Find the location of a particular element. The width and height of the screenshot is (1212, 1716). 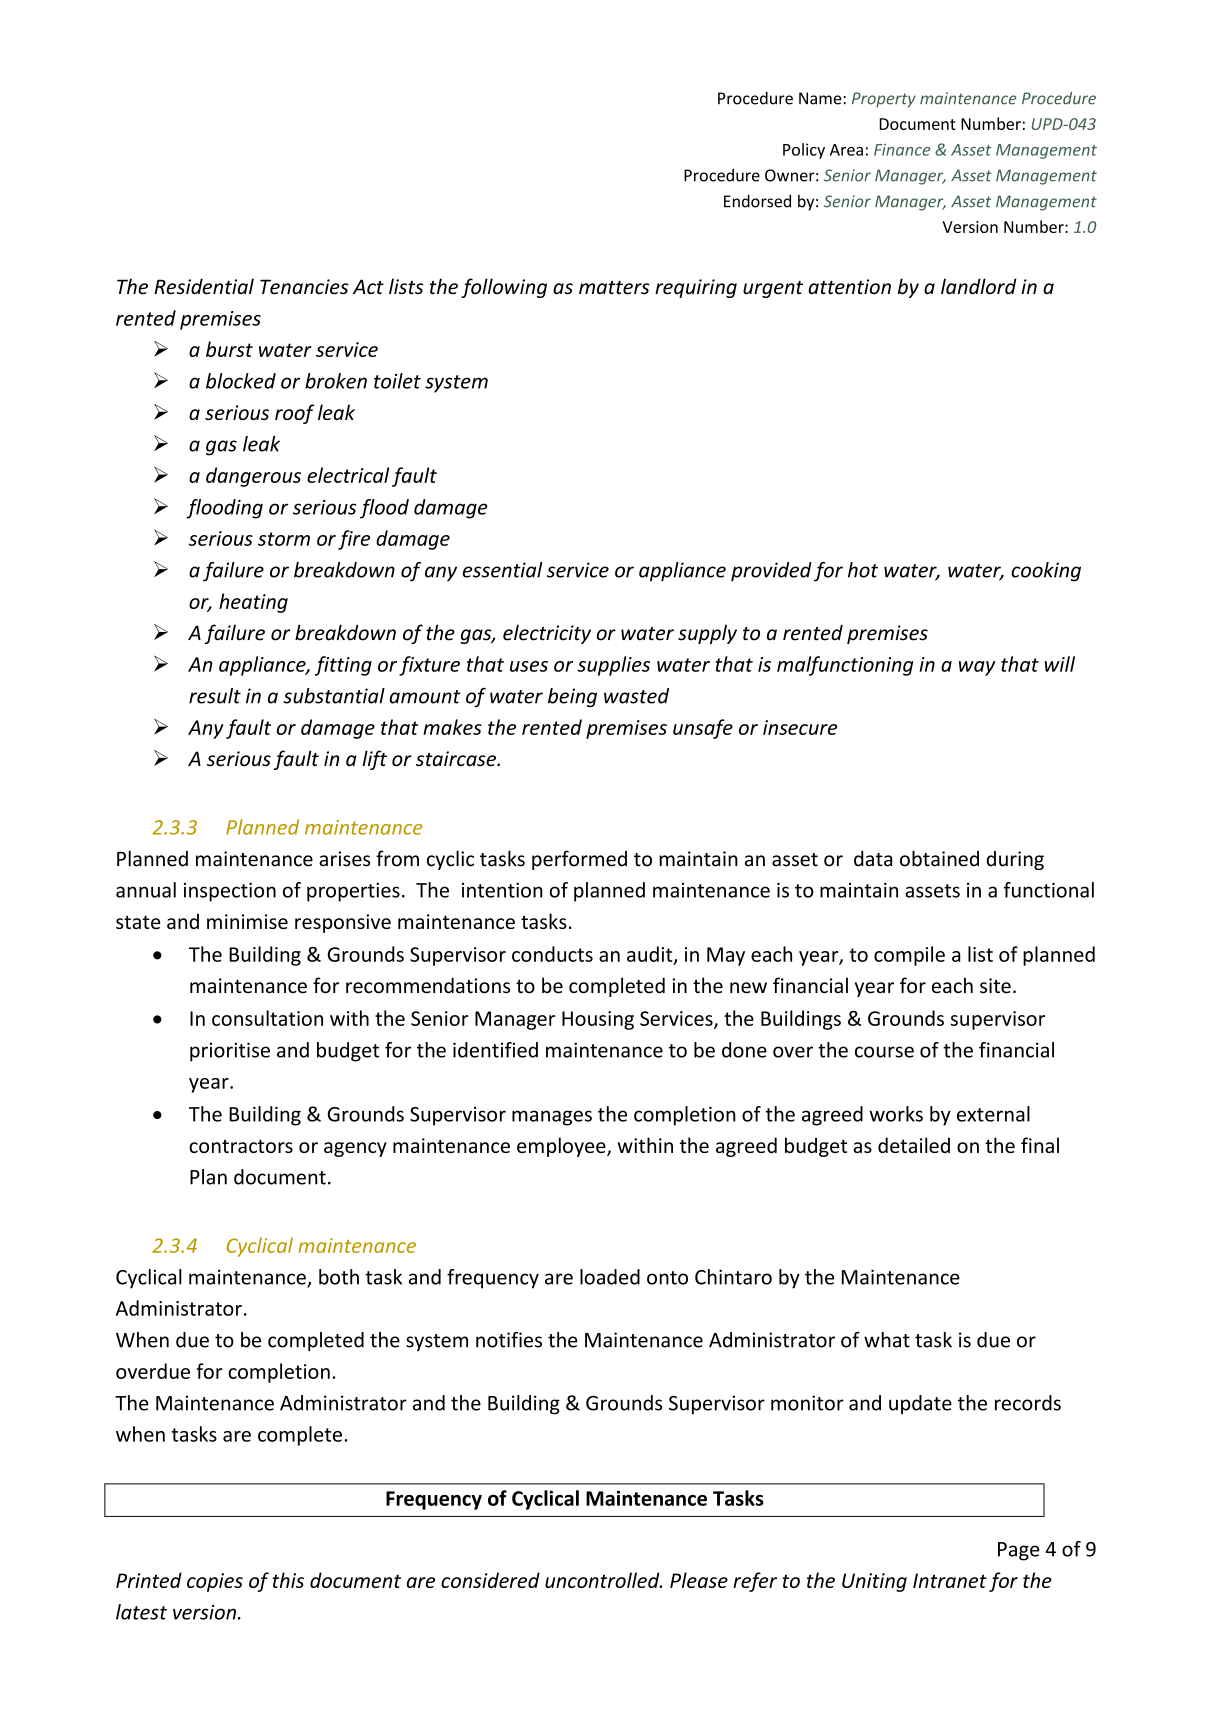

Residential is located at coordinates (204, 286).
